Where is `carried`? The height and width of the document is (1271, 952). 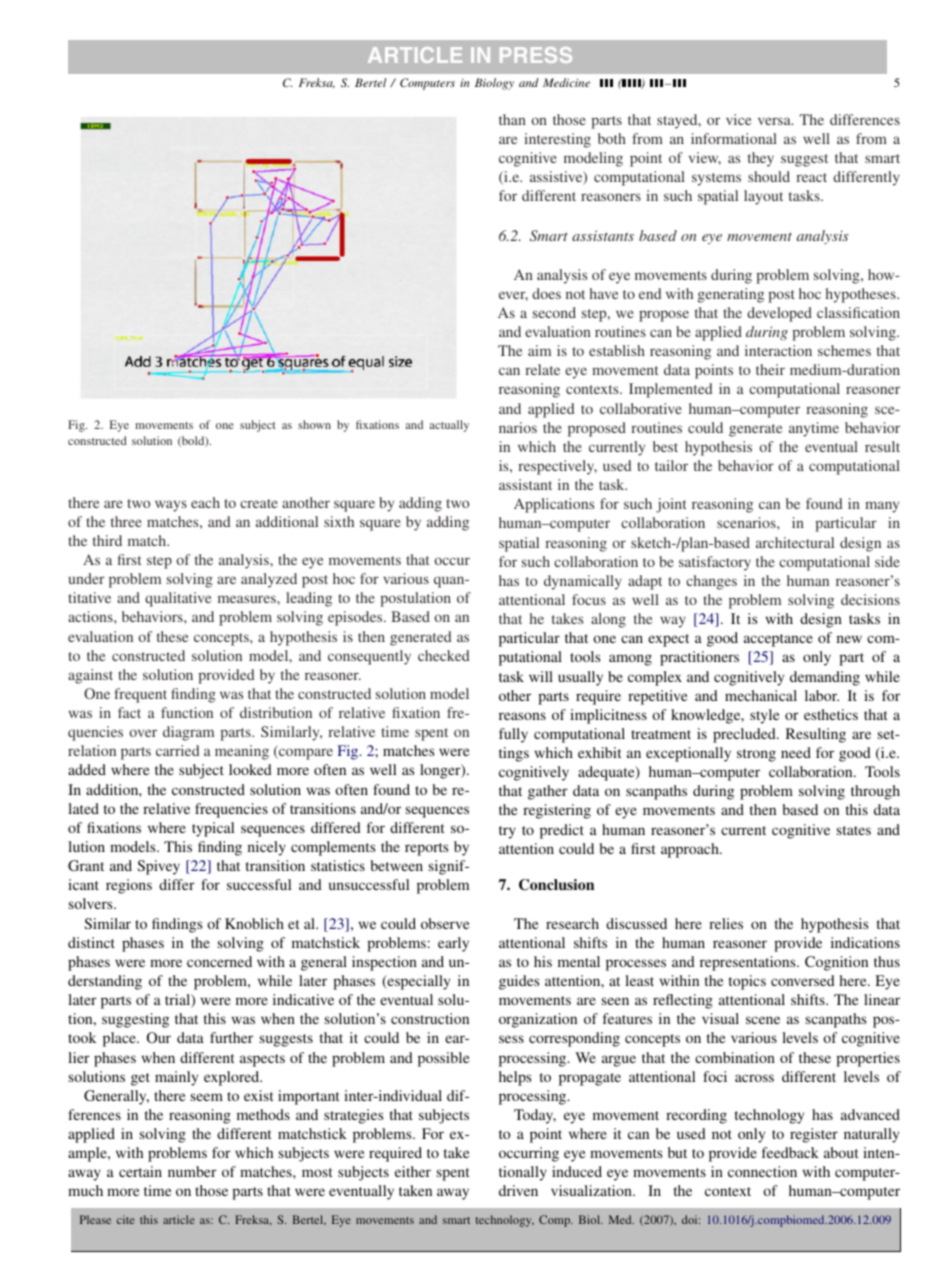 carried is located at coordinates (177, 750).
